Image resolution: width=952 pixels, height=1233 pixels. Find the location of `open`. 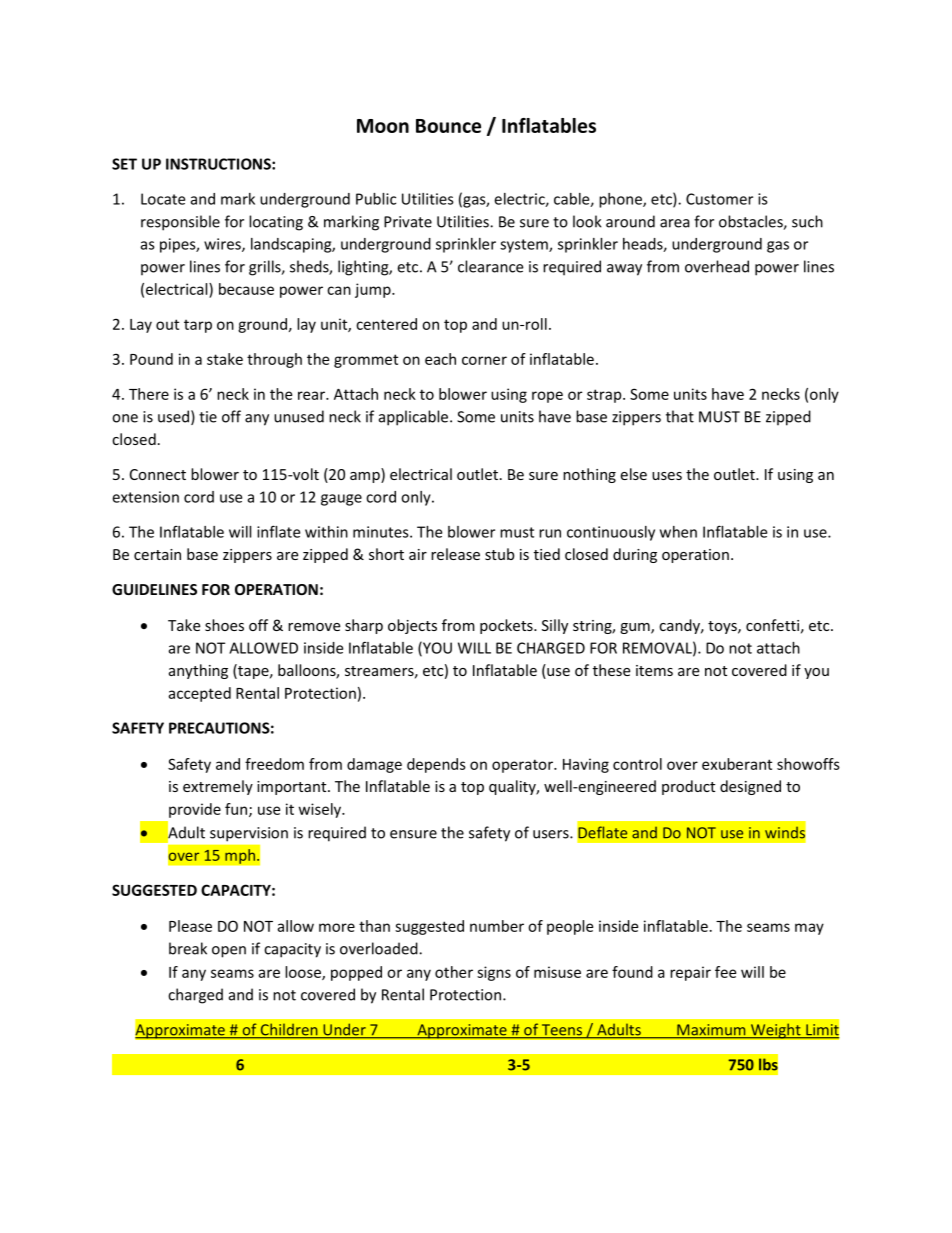

open is located at coordinates (229, 952).
